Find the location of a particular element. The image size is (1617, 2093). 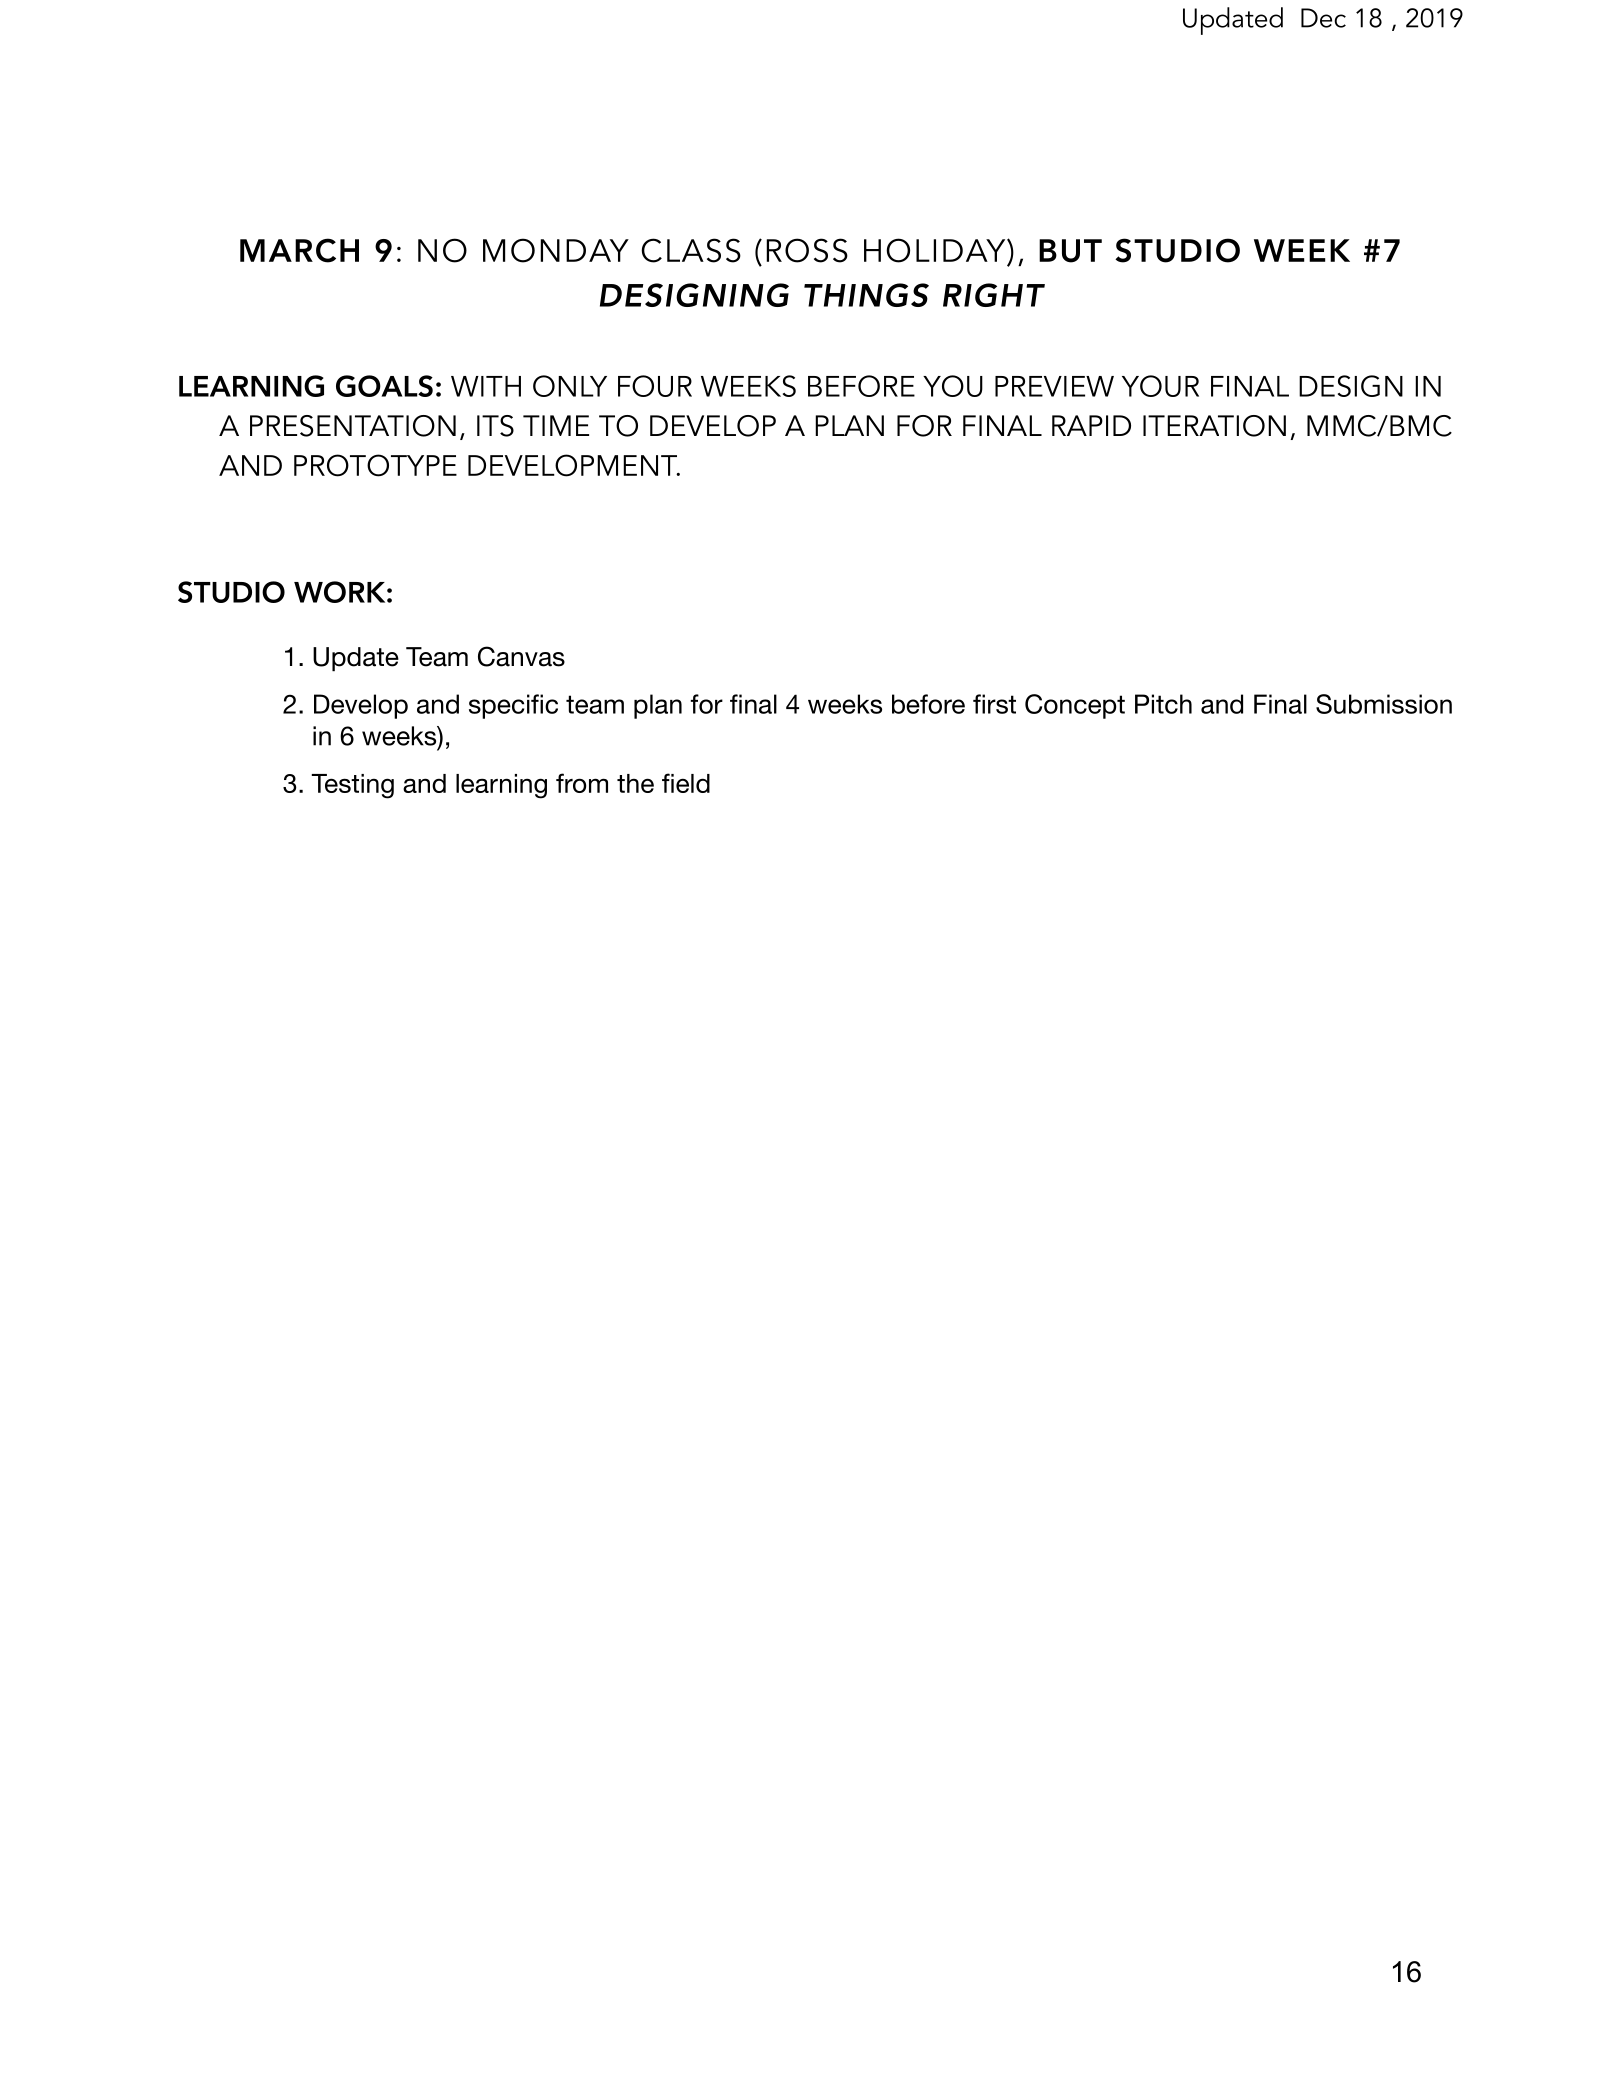

BUT is located at coordinates (1070, 251).
